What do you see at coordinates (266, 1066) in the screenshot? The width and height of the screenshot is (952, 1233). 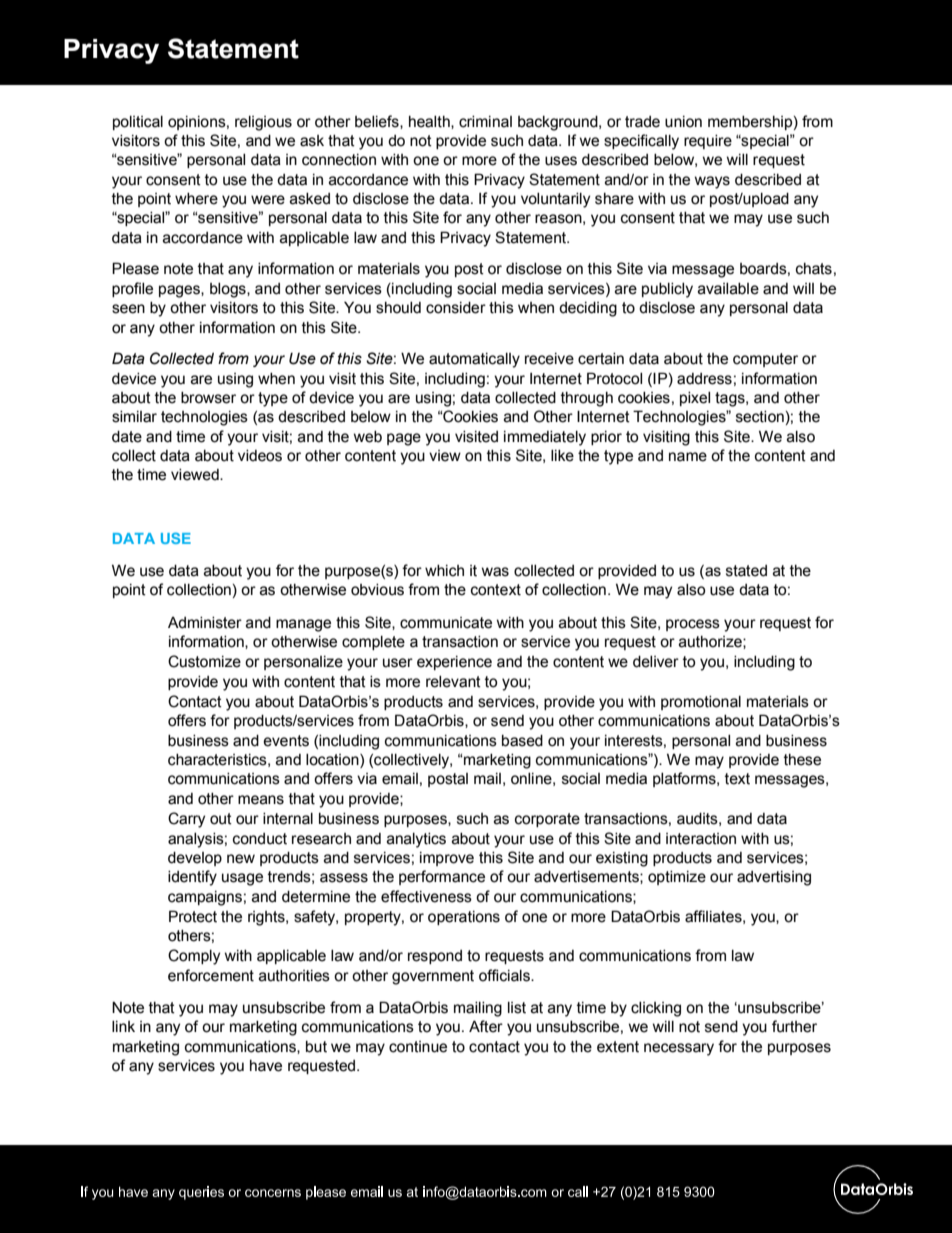 I see `have` at bounding box center [266, 1066].
